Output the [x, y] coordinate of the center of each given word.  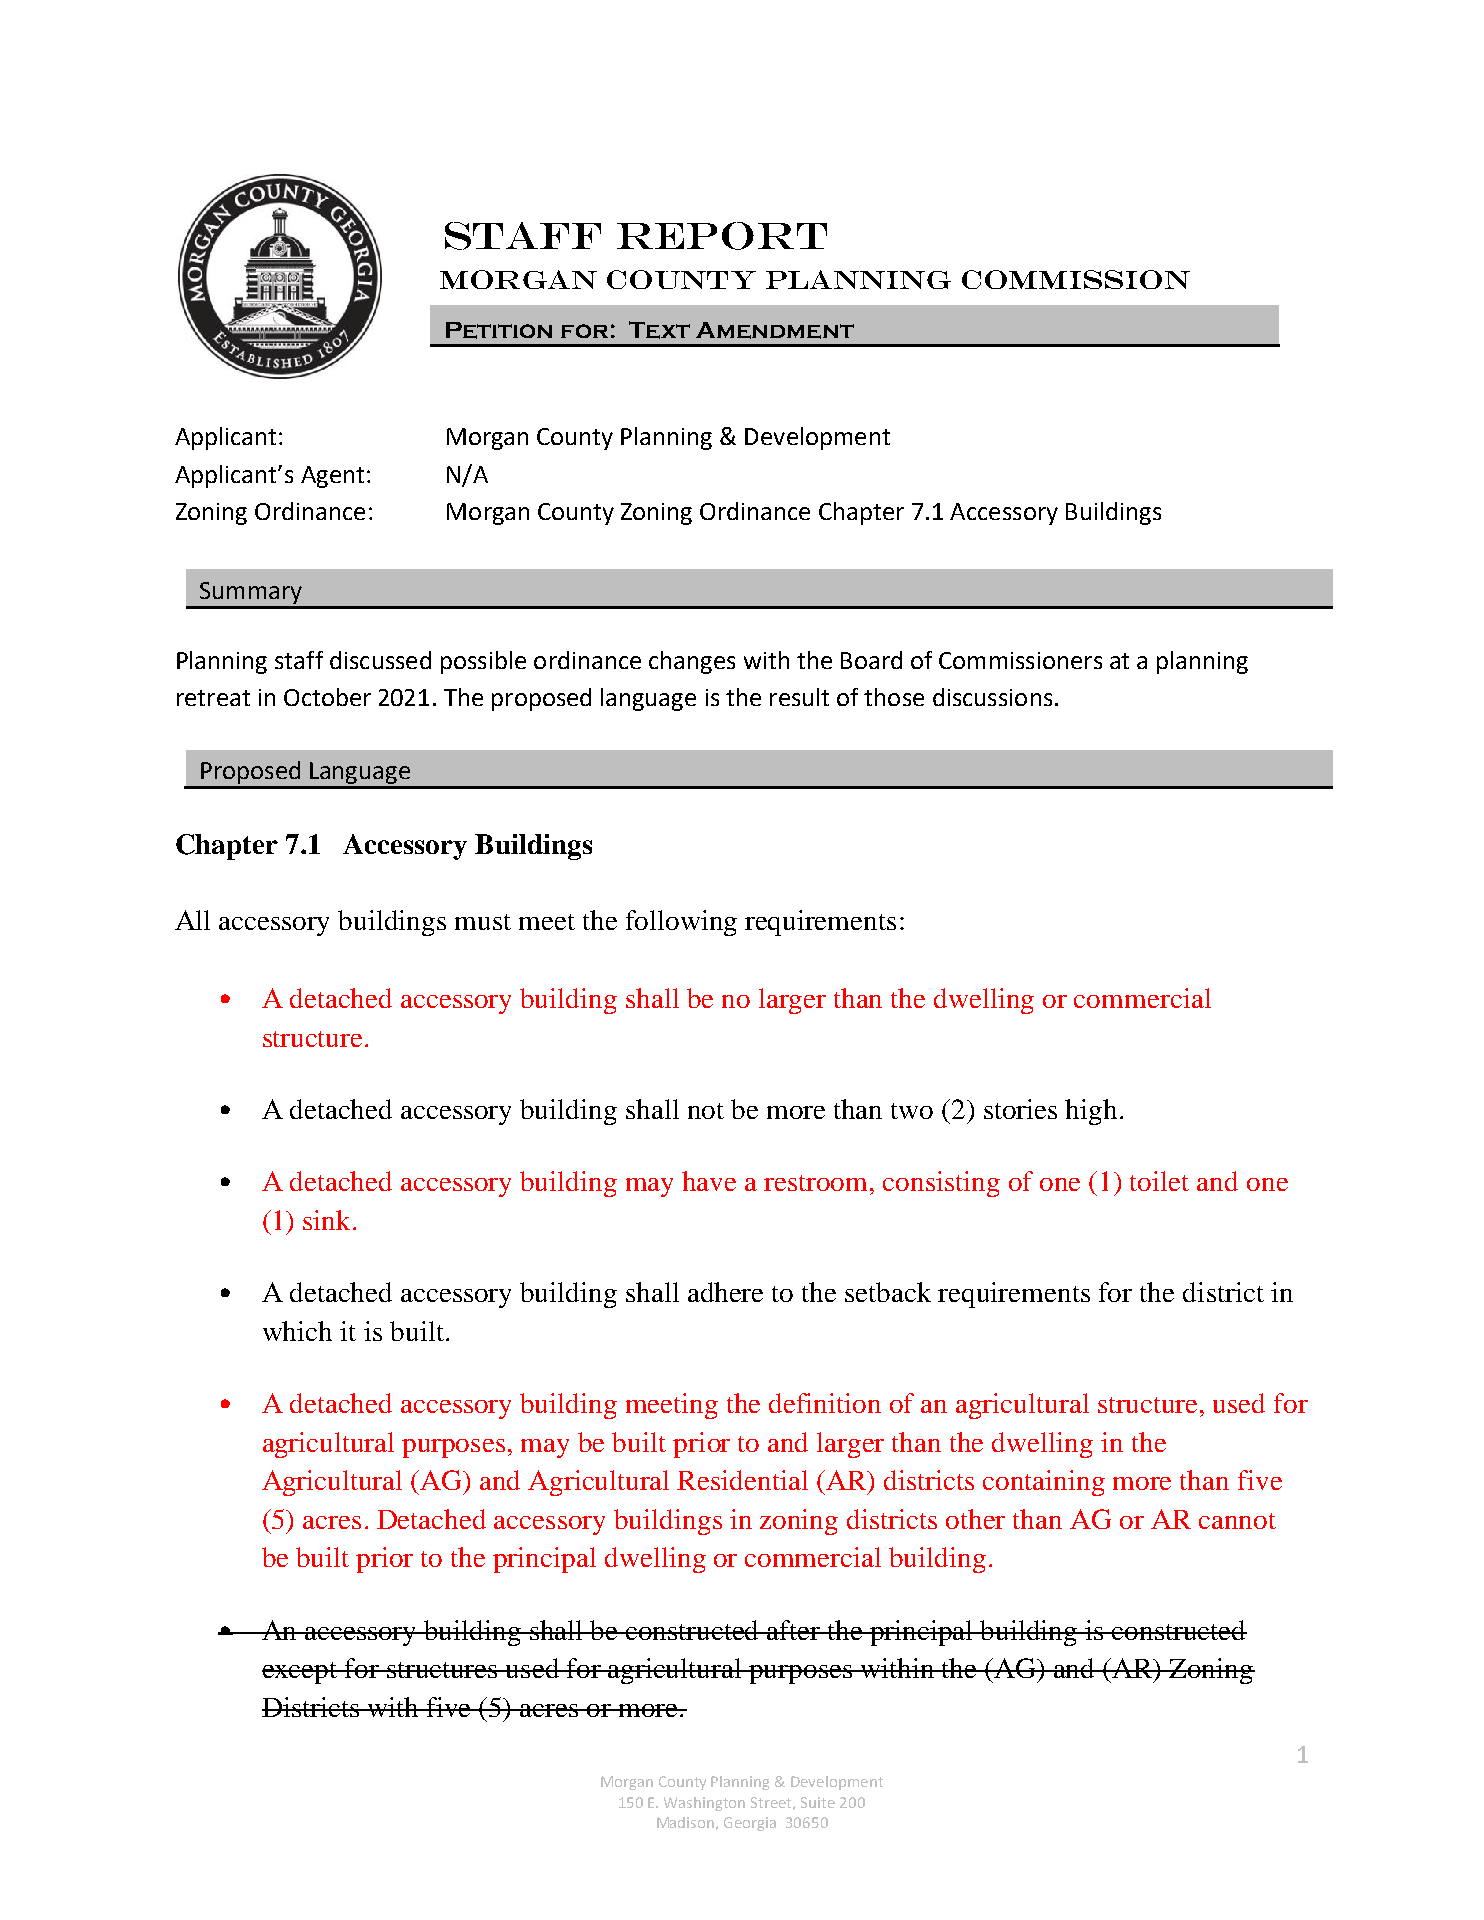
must [483, 922]
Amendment [775, 330]
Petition [499, 330]
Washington [704, 1804]
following [681, 923]
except [301, 1673]
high [1091, 1112]
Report [722, 236]
